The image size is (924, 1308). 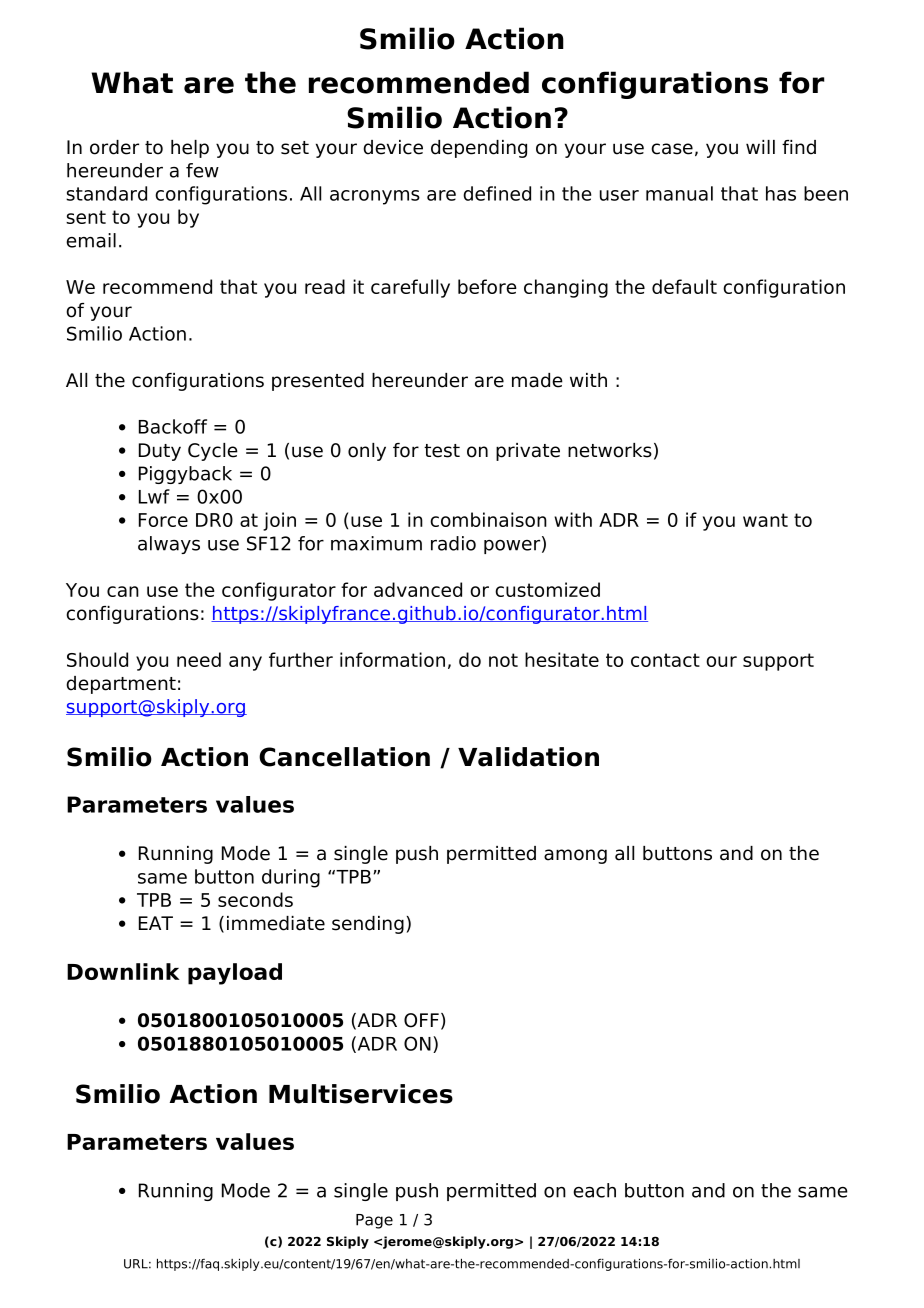 I want to click on each, so click(x=594, y=1190).
